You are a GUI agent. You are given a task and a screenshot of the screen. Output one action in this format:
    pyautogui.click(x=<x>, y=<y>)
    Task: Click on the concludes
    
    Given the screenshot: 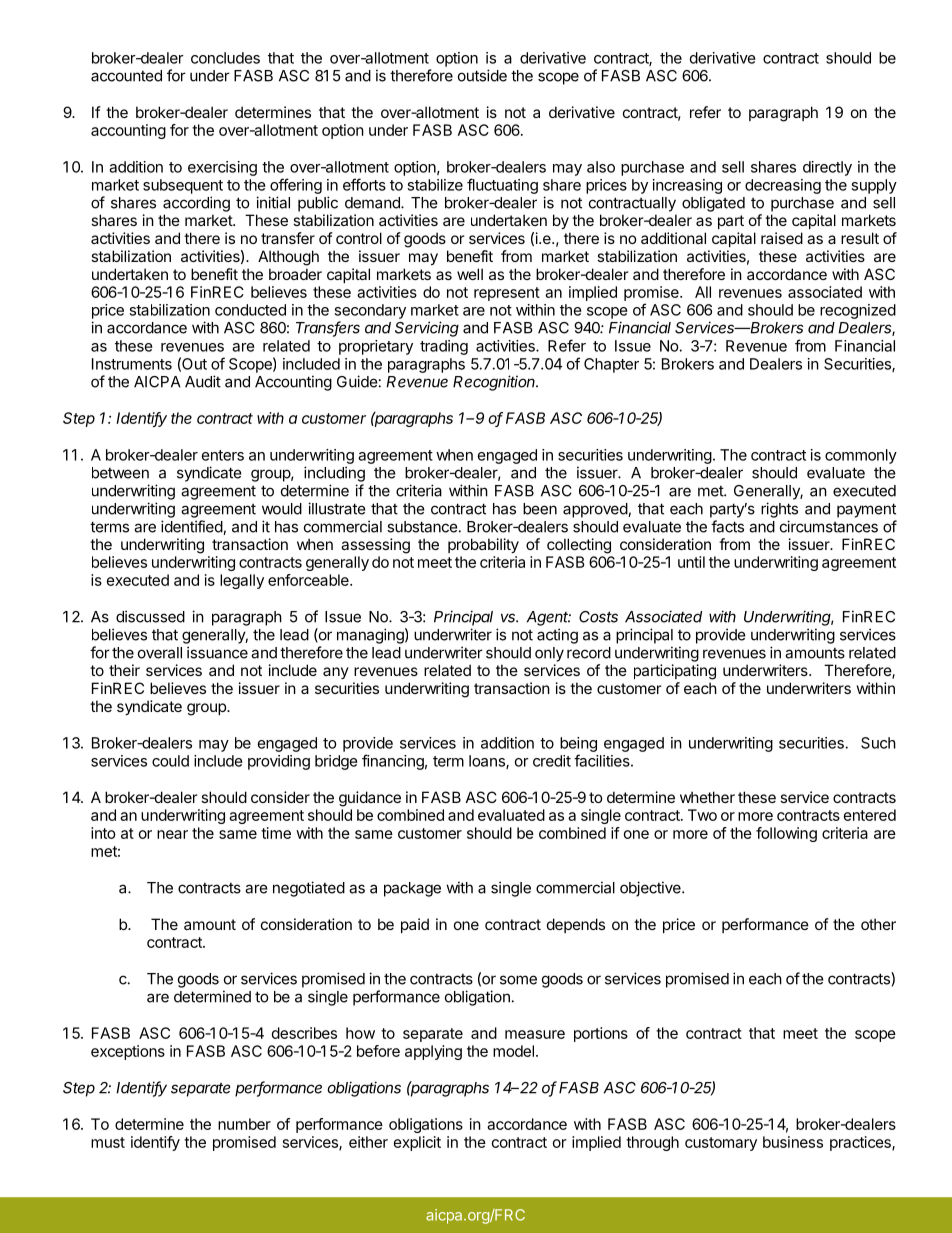 What is the action you would take?
    pyautogui.click(x=225, y=58)
